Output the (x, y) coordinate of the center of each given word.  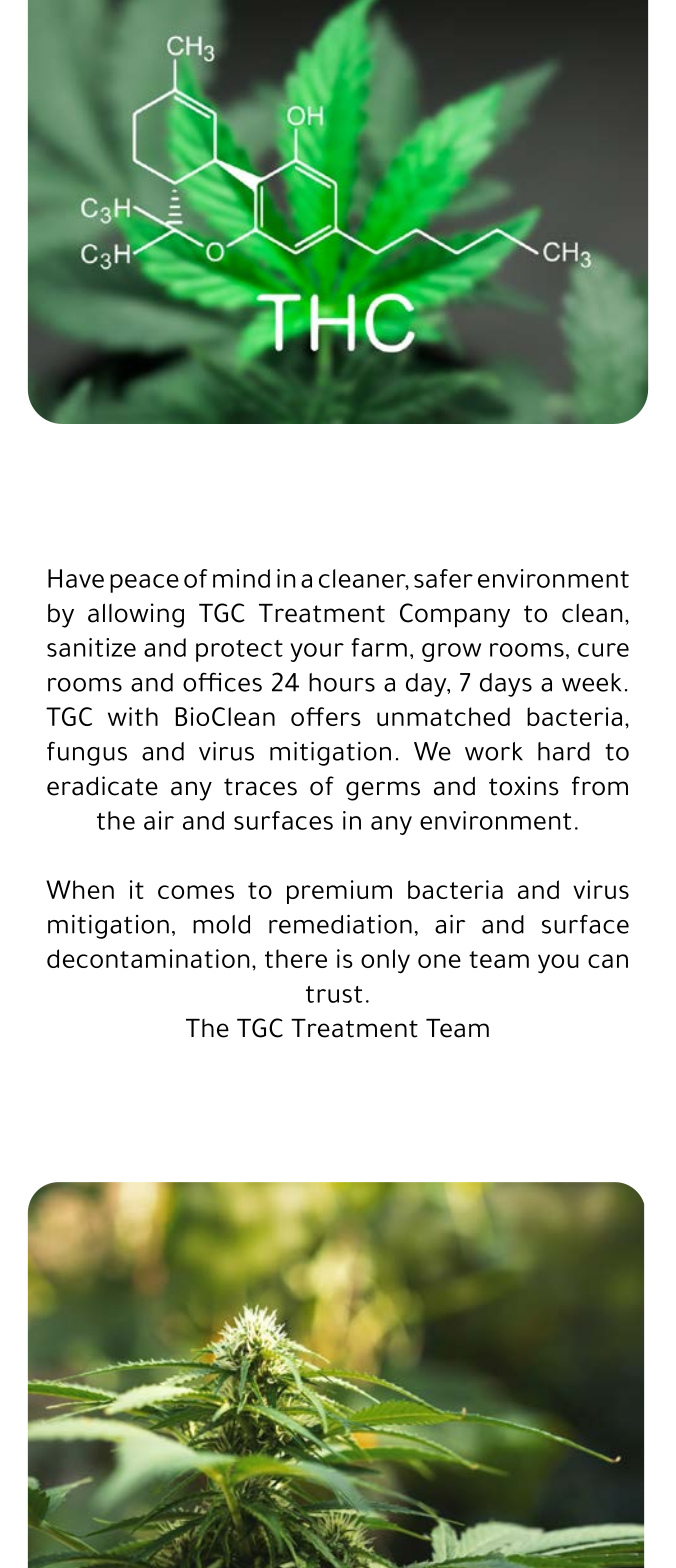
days (506, 685)
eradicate (102, 786)
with (133, 716)
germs (383, 791)
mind (241, 578)
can (608, 961)
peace (144, 583)
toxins (524, 786)
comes (196, 892)
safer (443, 578)
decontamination (148, 958)
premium (339, 892)
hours (342, 682)
